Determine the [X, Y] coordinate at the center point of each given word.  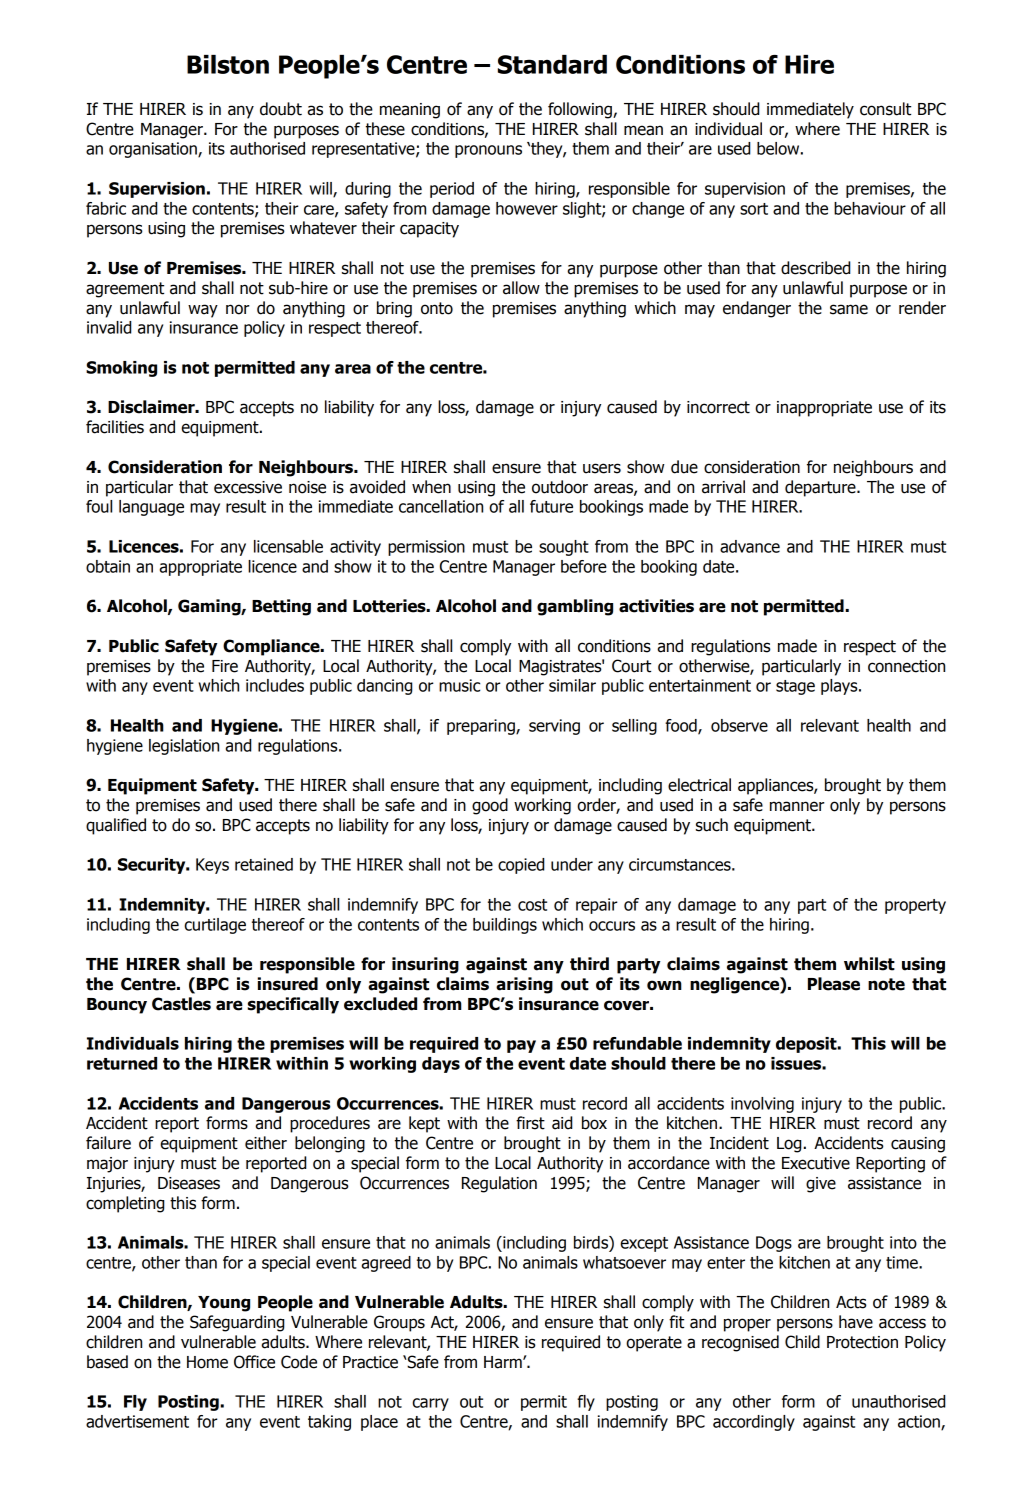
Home [207, 1362]
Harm [504, 1362]
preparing [482, 727]
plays [840, 687]
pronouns [488, 151]
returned [122, 1063]
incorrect [718, 407]
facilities [115, 427]
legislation [184, 747]
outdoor [560, 487]
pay [521, 1046]
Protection [862, 1342]
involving [762, 1105]
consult [885, 109]
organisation [154, 150]
